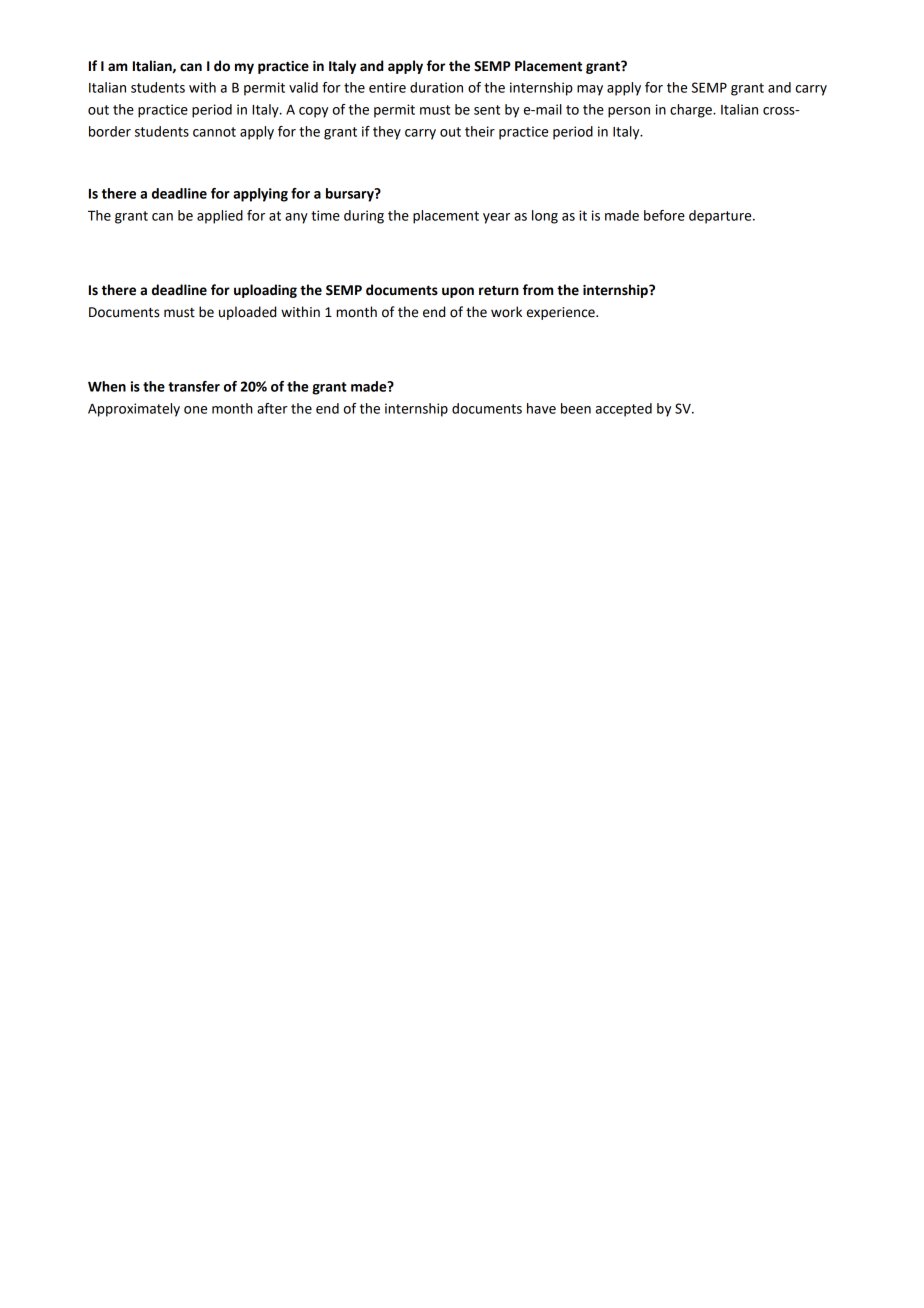 The width and height of the image is (924, 1308). Describe the element at coordinates (303, 87) in the image. I see `valid` at that location.
